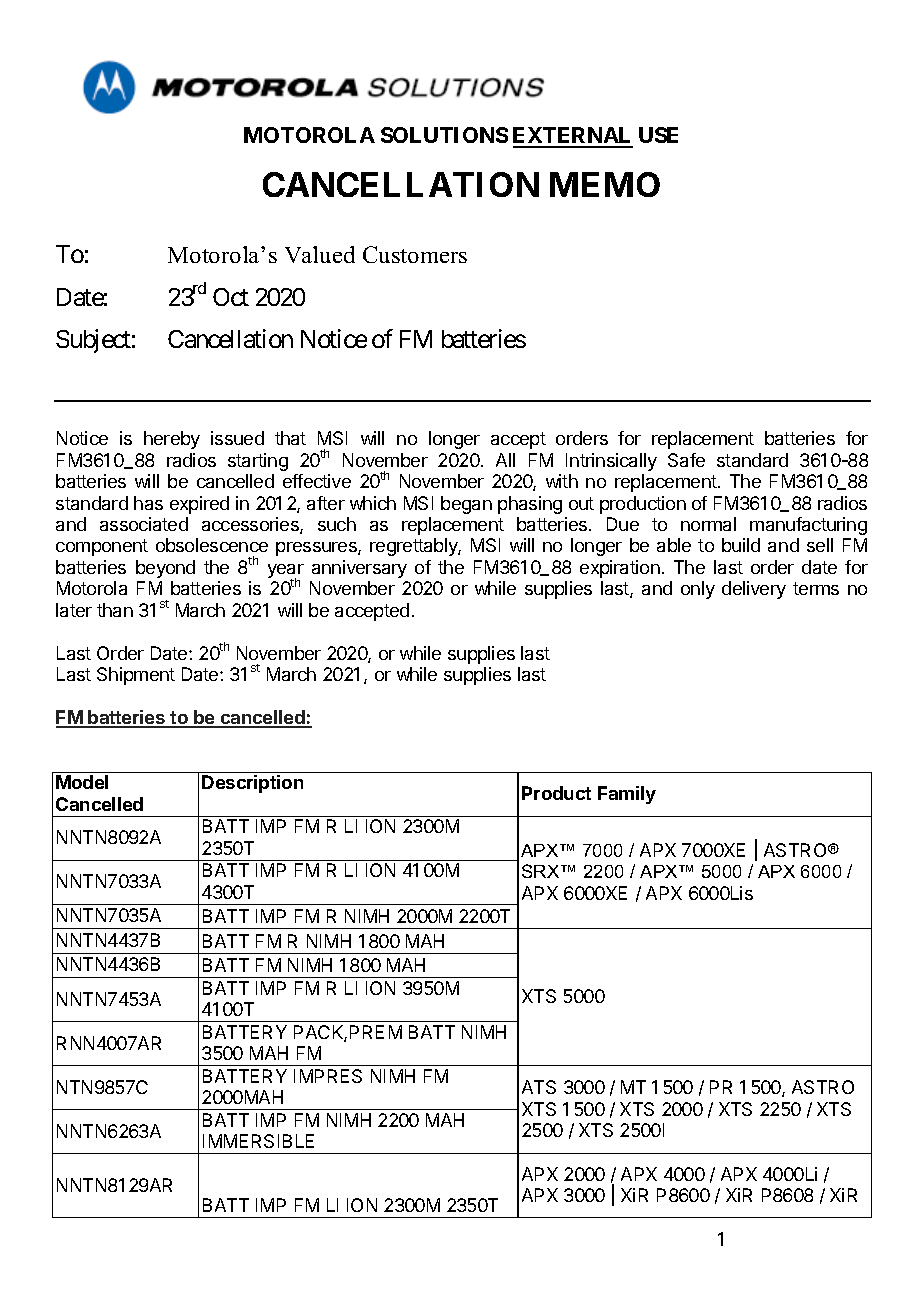 This screenshot has height=1307, width=924. I want to click on than, so click(115, 610).
